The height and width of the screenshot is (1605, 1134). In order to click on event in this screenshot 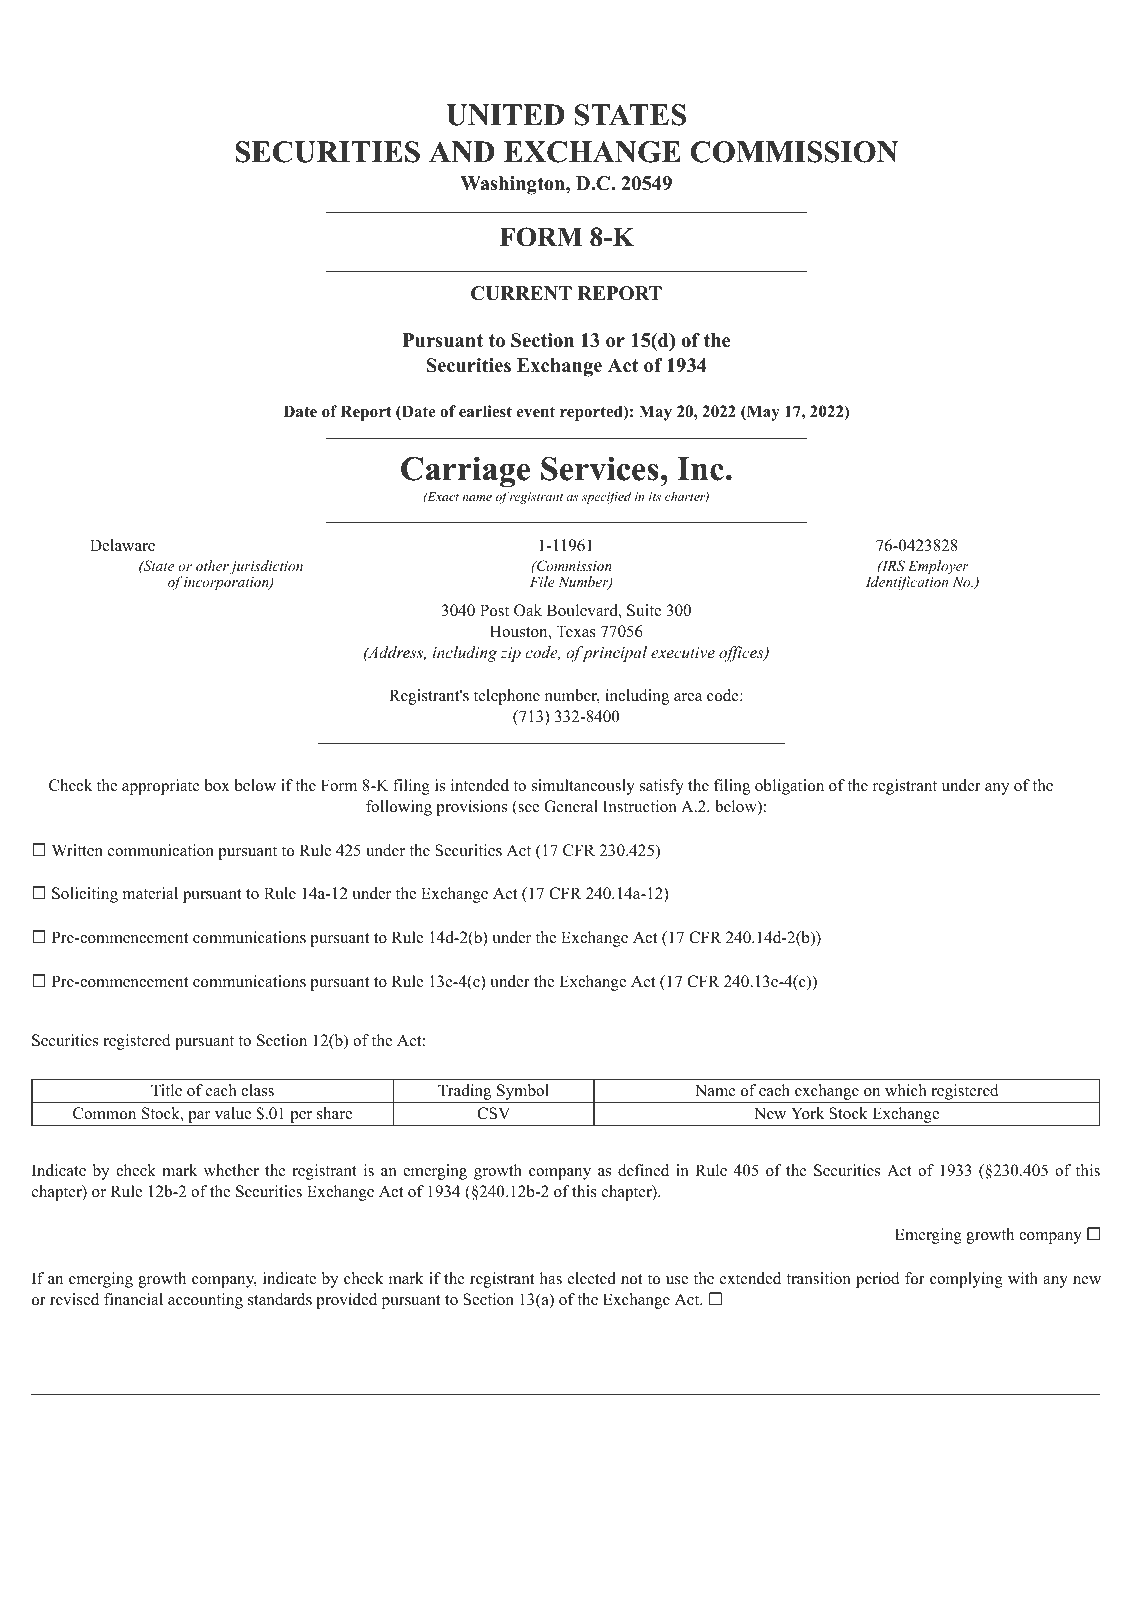, I will do `click(536, 412)`.
